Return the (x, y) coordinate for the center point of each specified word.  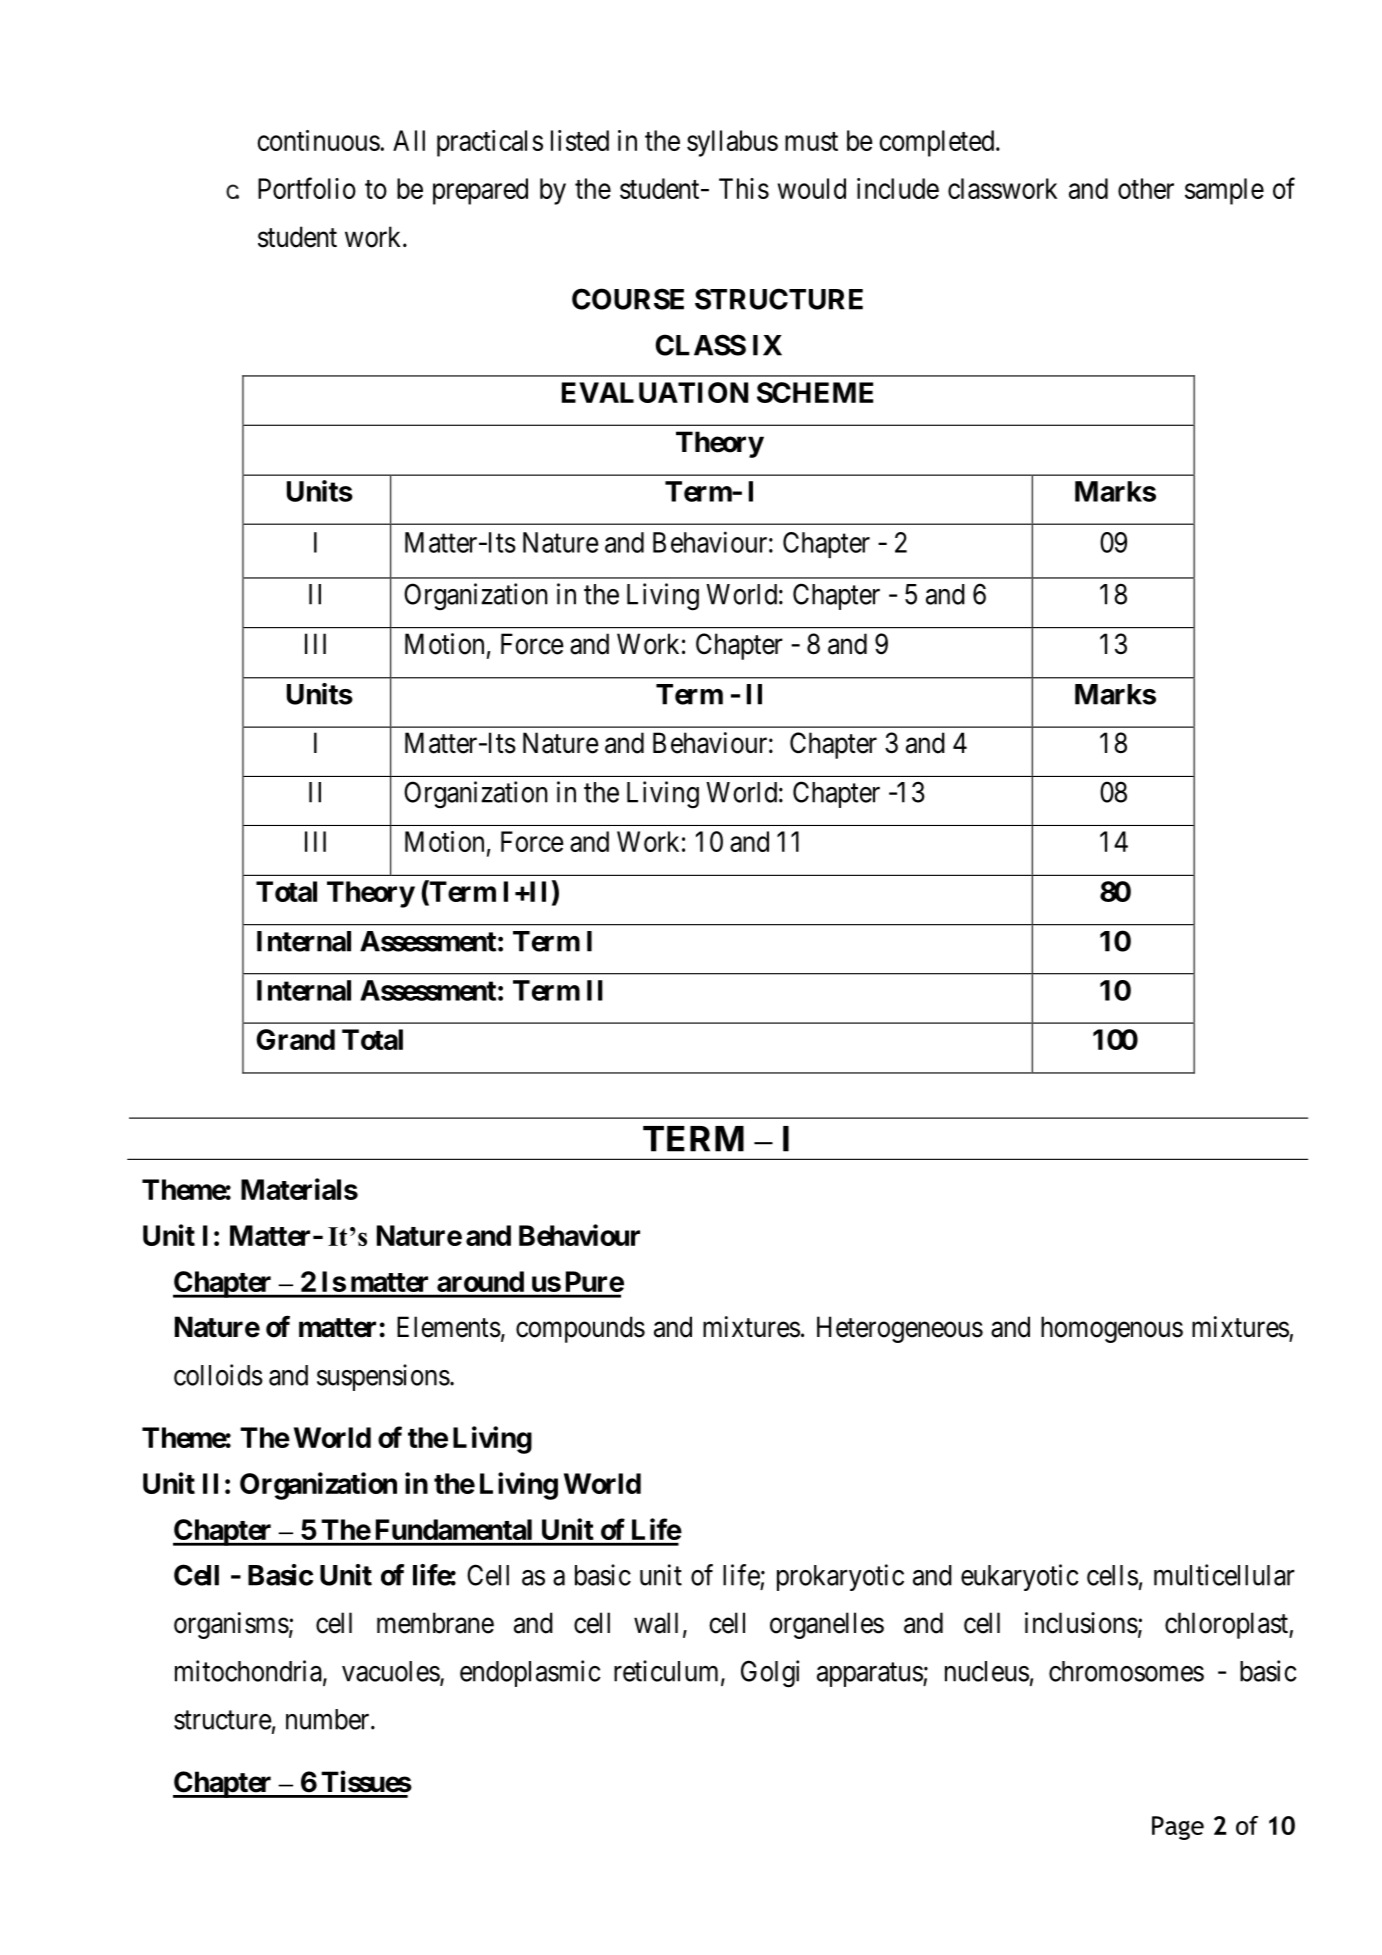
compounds (580, 1329)
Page (1178, 1828)
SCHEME (815, 392)
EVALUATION (655, 392)
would (812, 188)
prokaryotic (840, 1577)
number (329, 1719)
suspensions (383, 1377)
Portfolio (307, 188)
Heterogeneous (900, 1329)
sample (1224, 191)
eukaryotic (1020, 1577)
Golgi (770, 1674)
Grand (295, 1039)
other (1146, 188)
